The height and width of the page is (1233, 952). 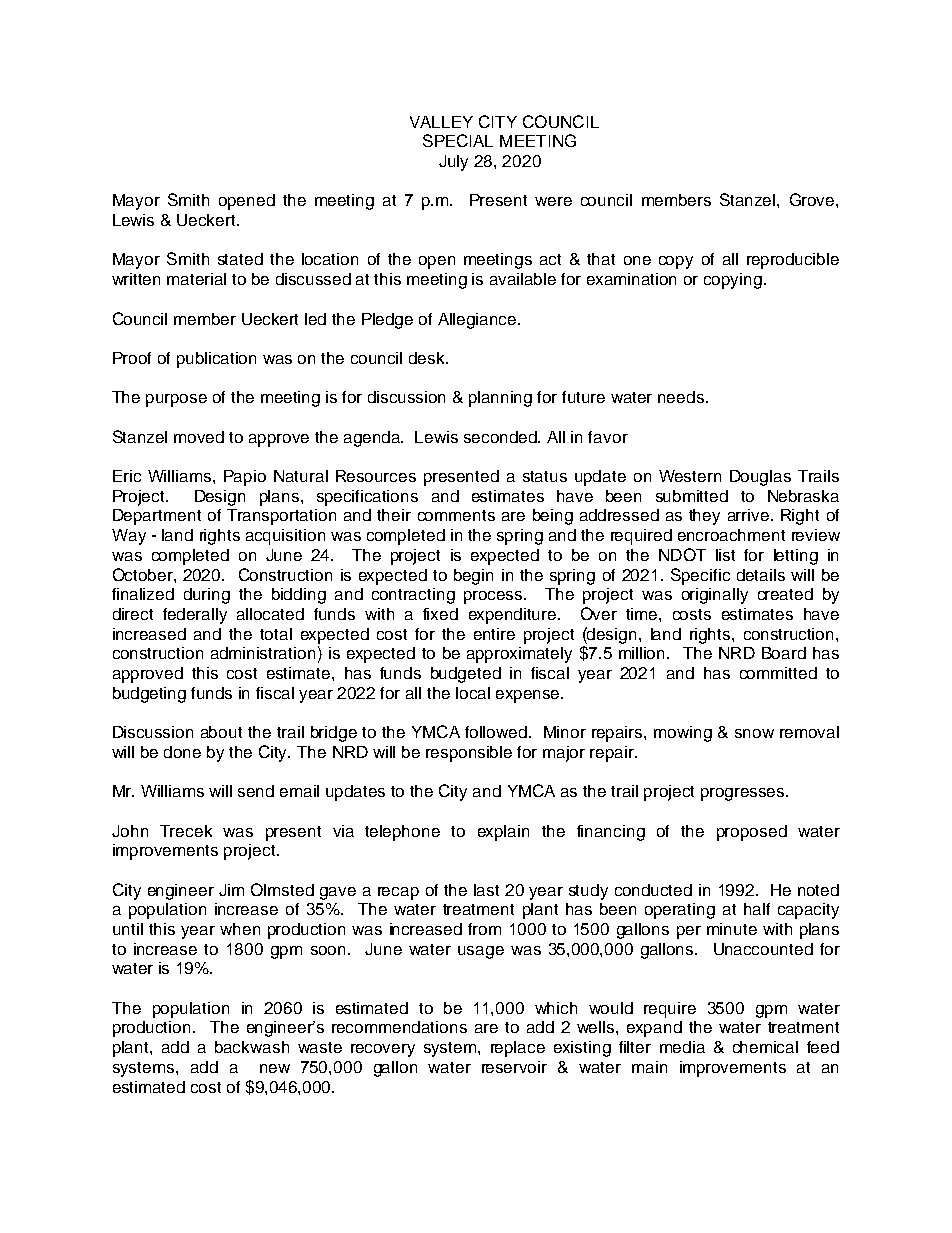 What do you see at coordinates (240, 259) in the page?
I see `stated` at bounding box center [240, 259].
